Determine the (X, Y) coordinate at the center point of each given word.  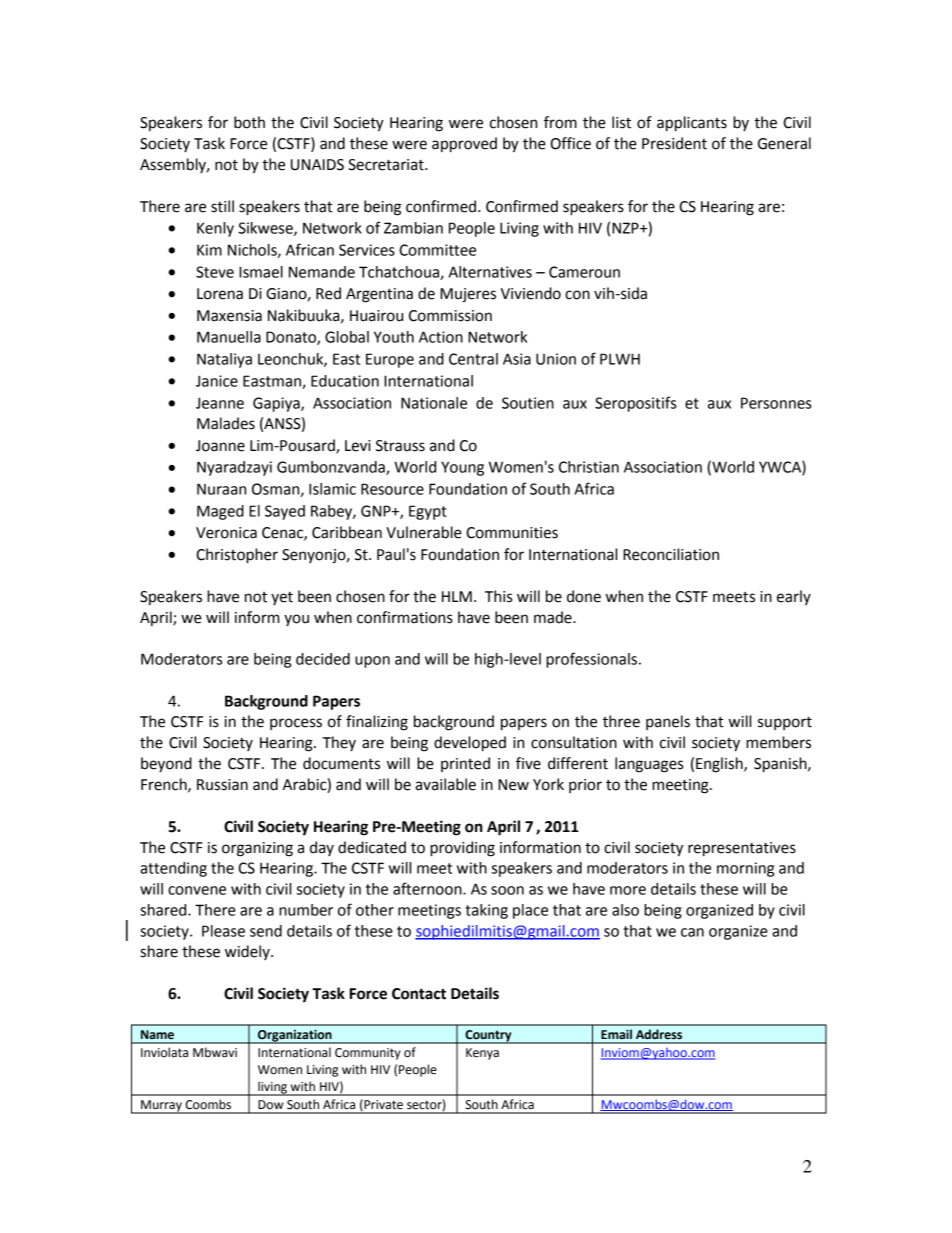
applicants (692, 124)
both (249, 122)
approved (464, 145)
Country (488, 1037)
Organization (295, 1036)
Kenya (482, 1054)
